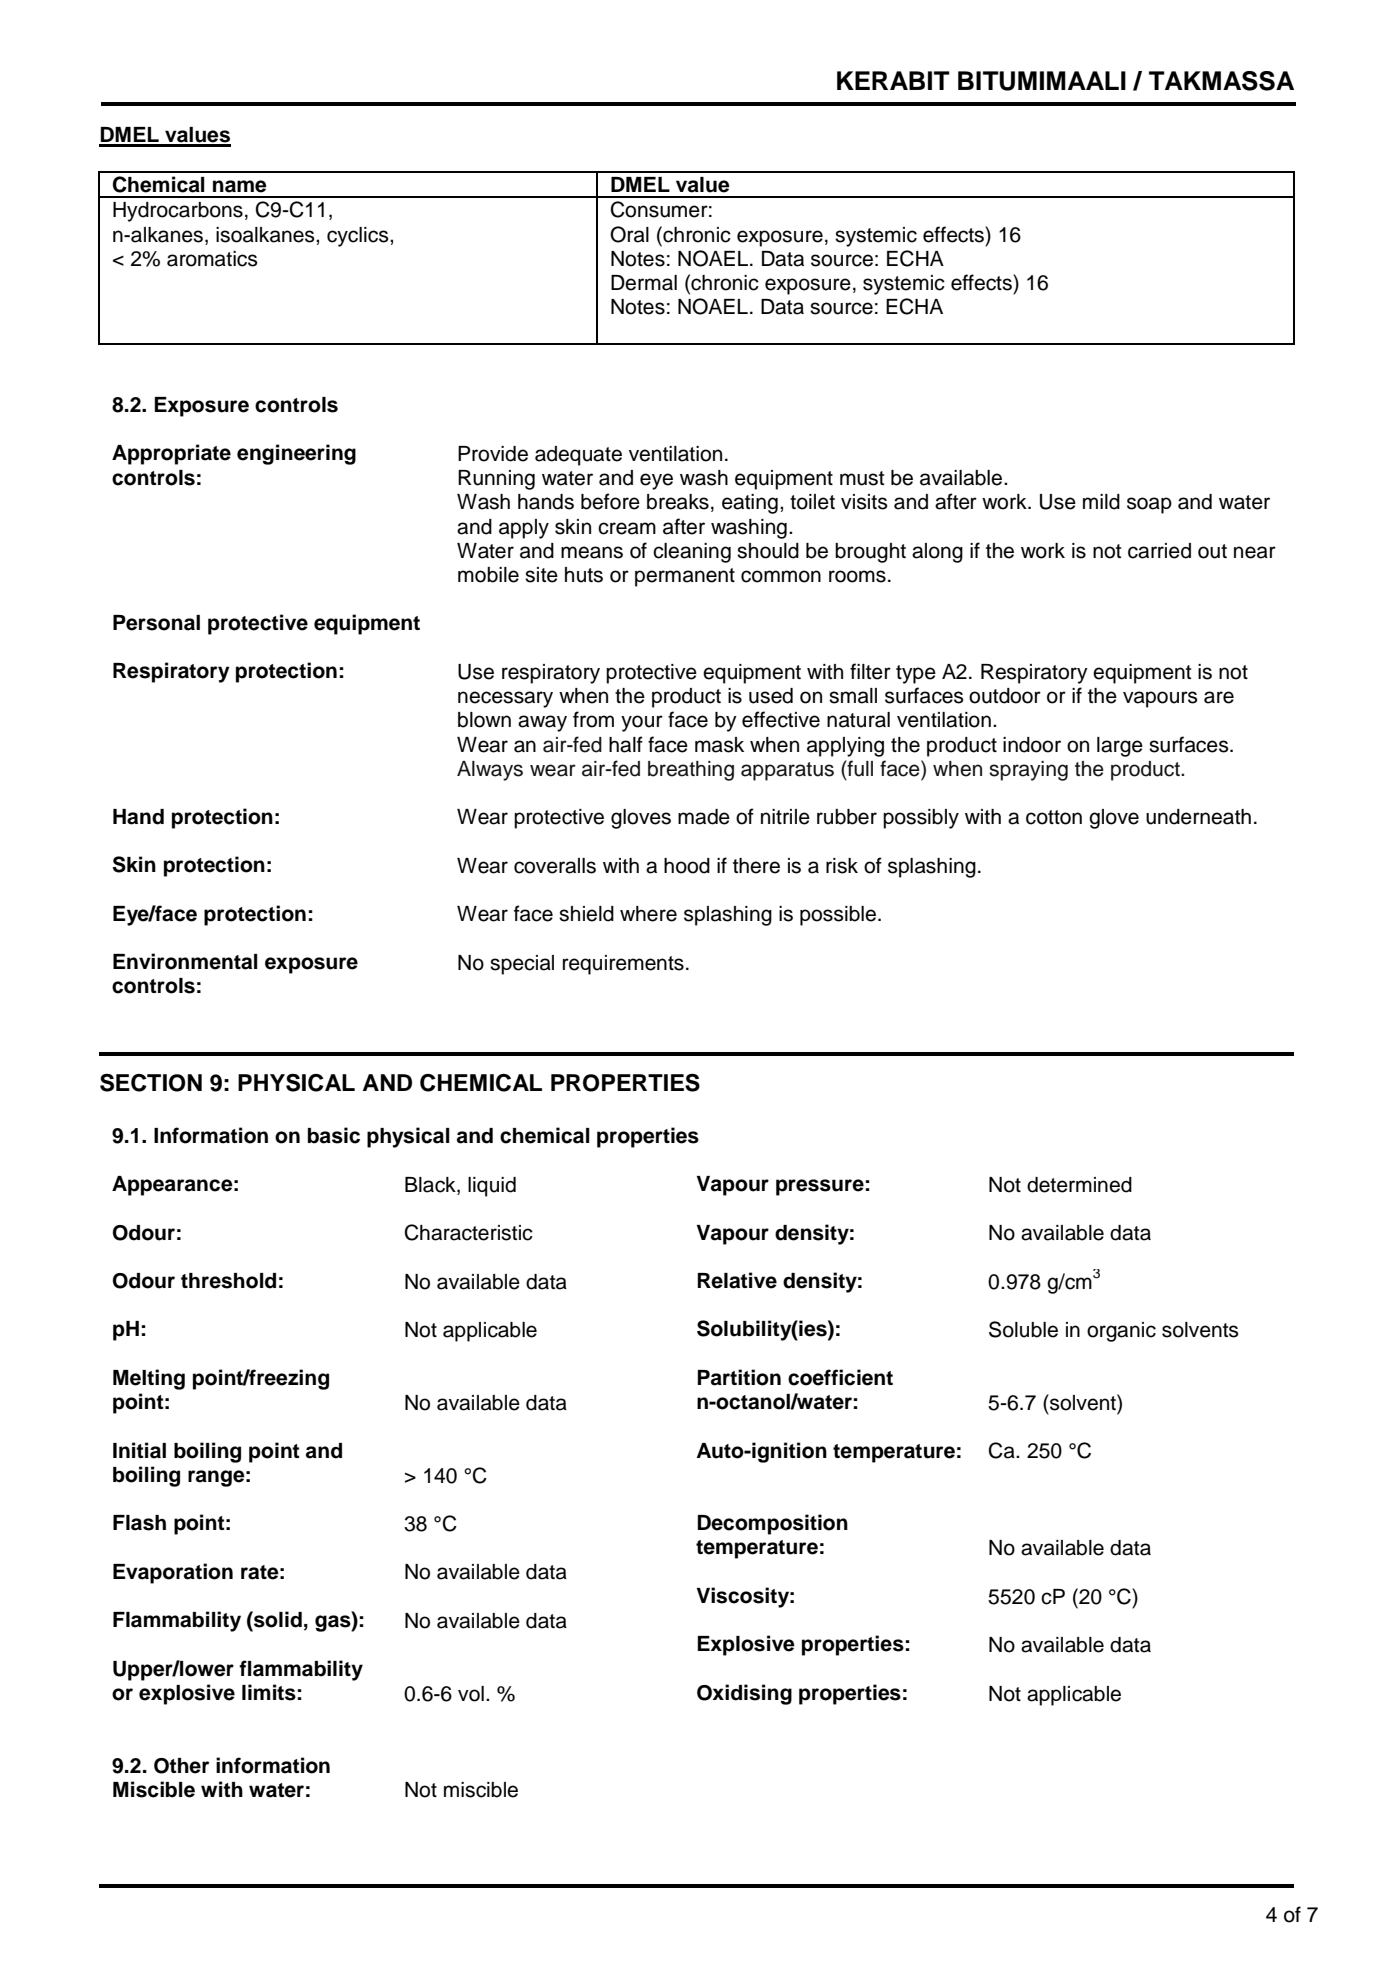 This document has height=1971, width=1394. Describe the element at coordinates (269, 1692) in the document. I see `limits` at that location.
